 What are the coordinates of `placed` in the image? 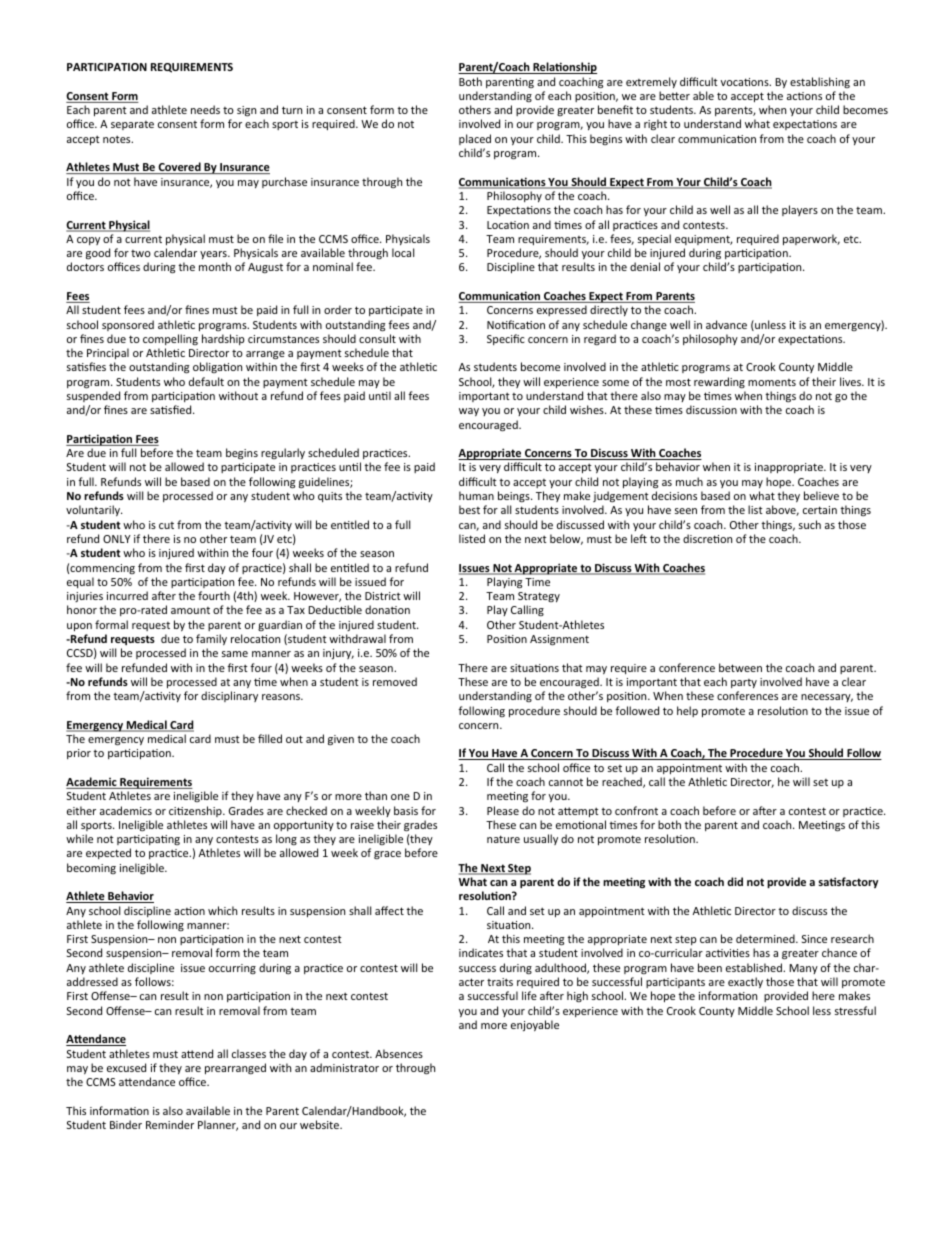 It's located at (475, 139).
